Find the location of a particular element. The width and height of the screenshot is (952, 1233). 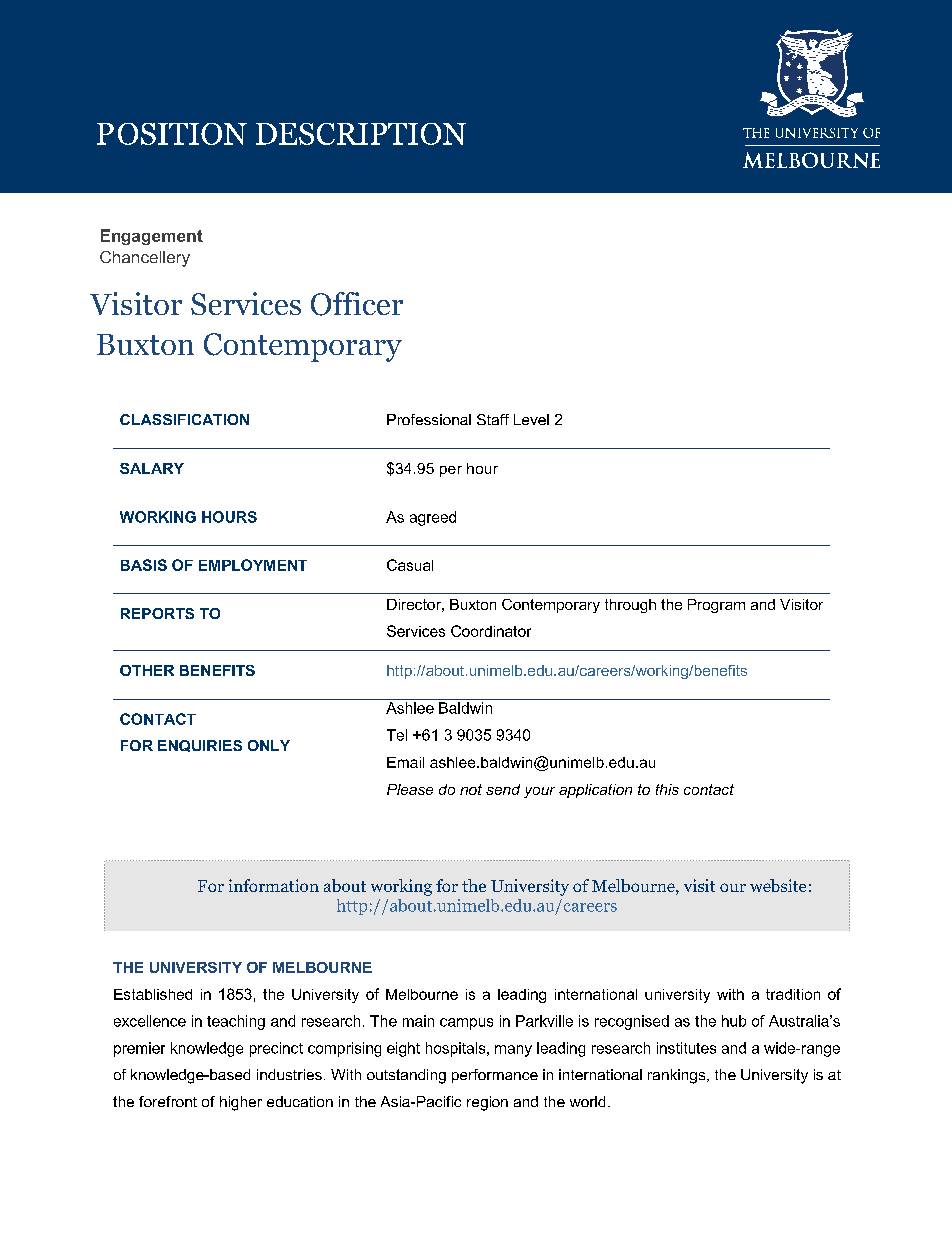

this is located at coordinates (667, 789).
